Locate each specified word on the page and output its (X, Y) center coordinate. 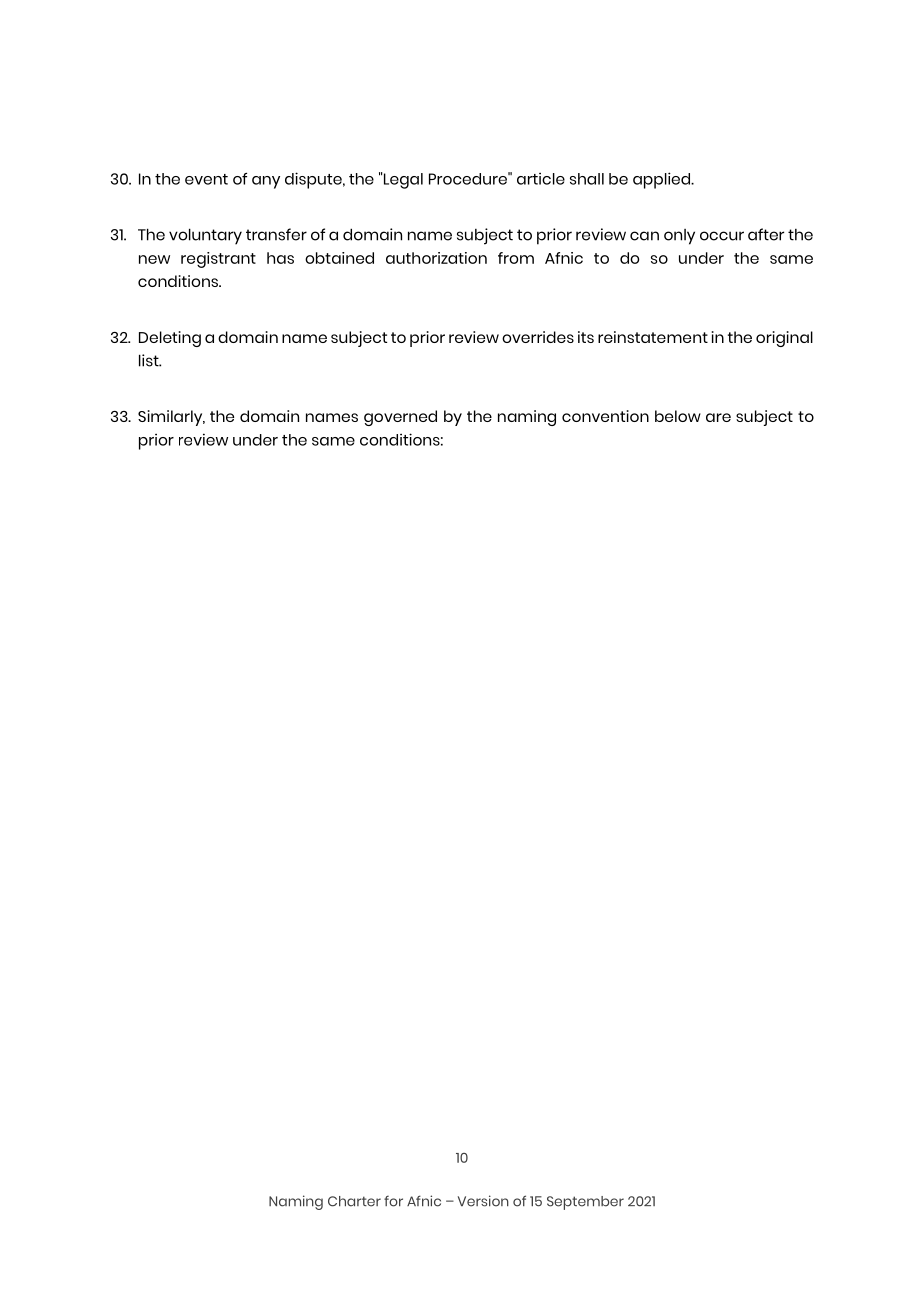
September (585, 1203)
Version (483, 1201)
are (718, 417)
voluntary (205, 236)
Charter (354, 1201)
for (393, 1201)
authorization (436, 258)
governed (400, 418)
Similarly (171, 418)
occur (722, 236)
